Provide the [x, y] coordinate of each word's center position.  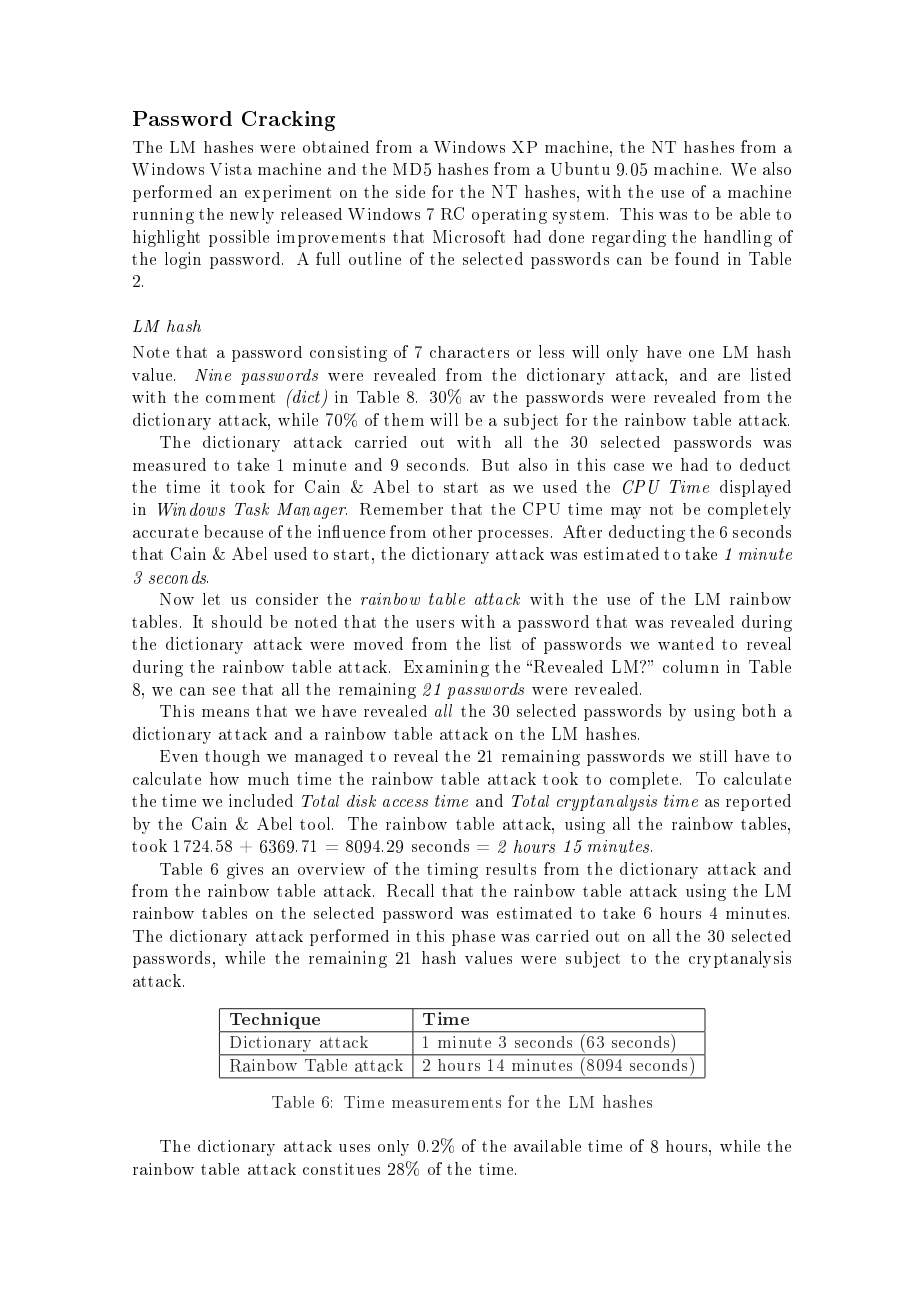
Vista [231, 169]
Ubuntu [580, 169]
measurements [446, 1102]
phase [473, 938]
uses [354, 1148]
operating [509, 216]
